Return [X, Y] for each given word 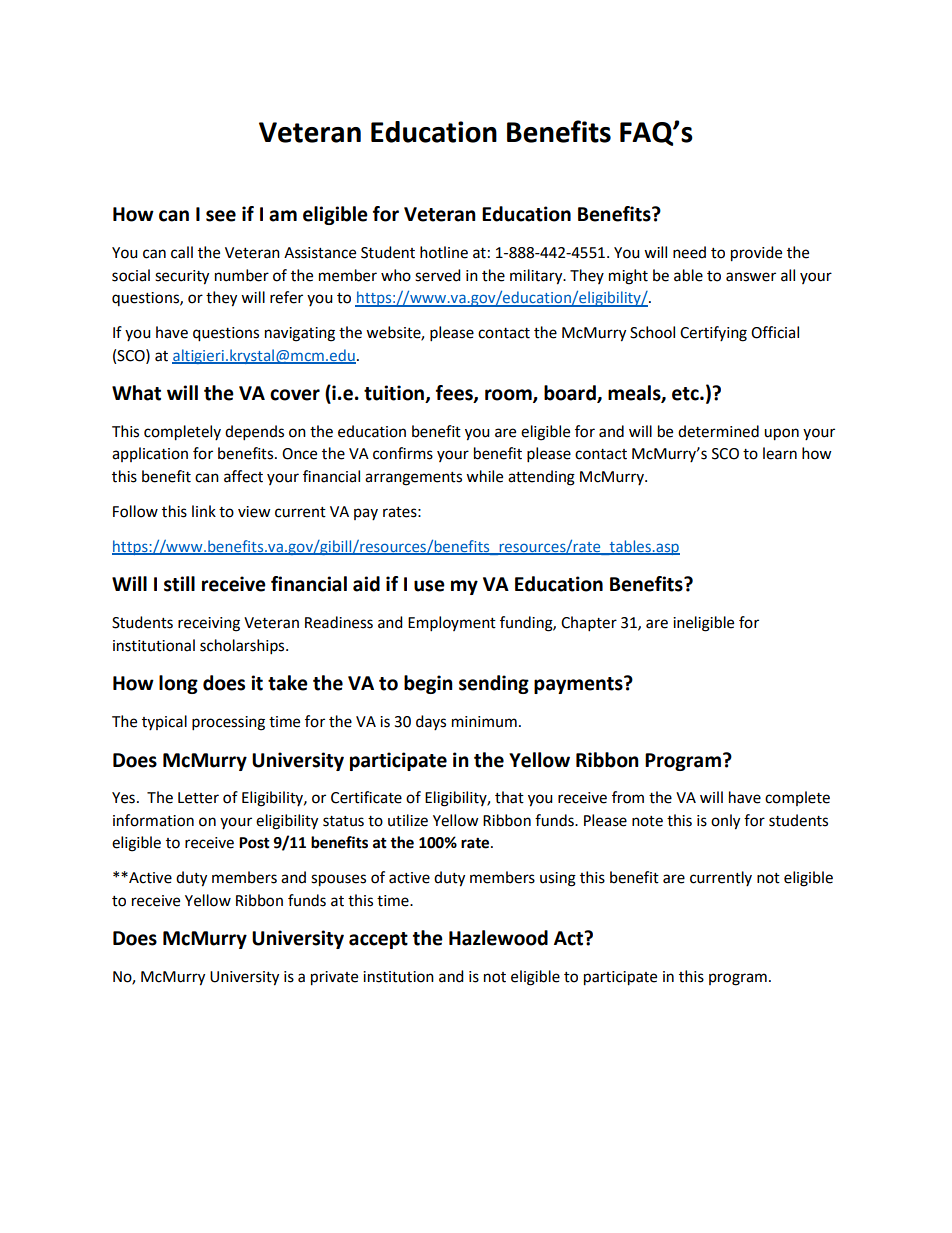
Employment [452, 624]
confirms [403, 453]
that [509, 797]
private [334, 978]
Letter [198, 798]
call [182, 252]
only [725, 822]
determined [718, 431]
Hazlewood [498, 938]
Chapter [589, 624]
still [179, 584]
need [689, 252]
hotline [444, 252]
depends [254, 433]
